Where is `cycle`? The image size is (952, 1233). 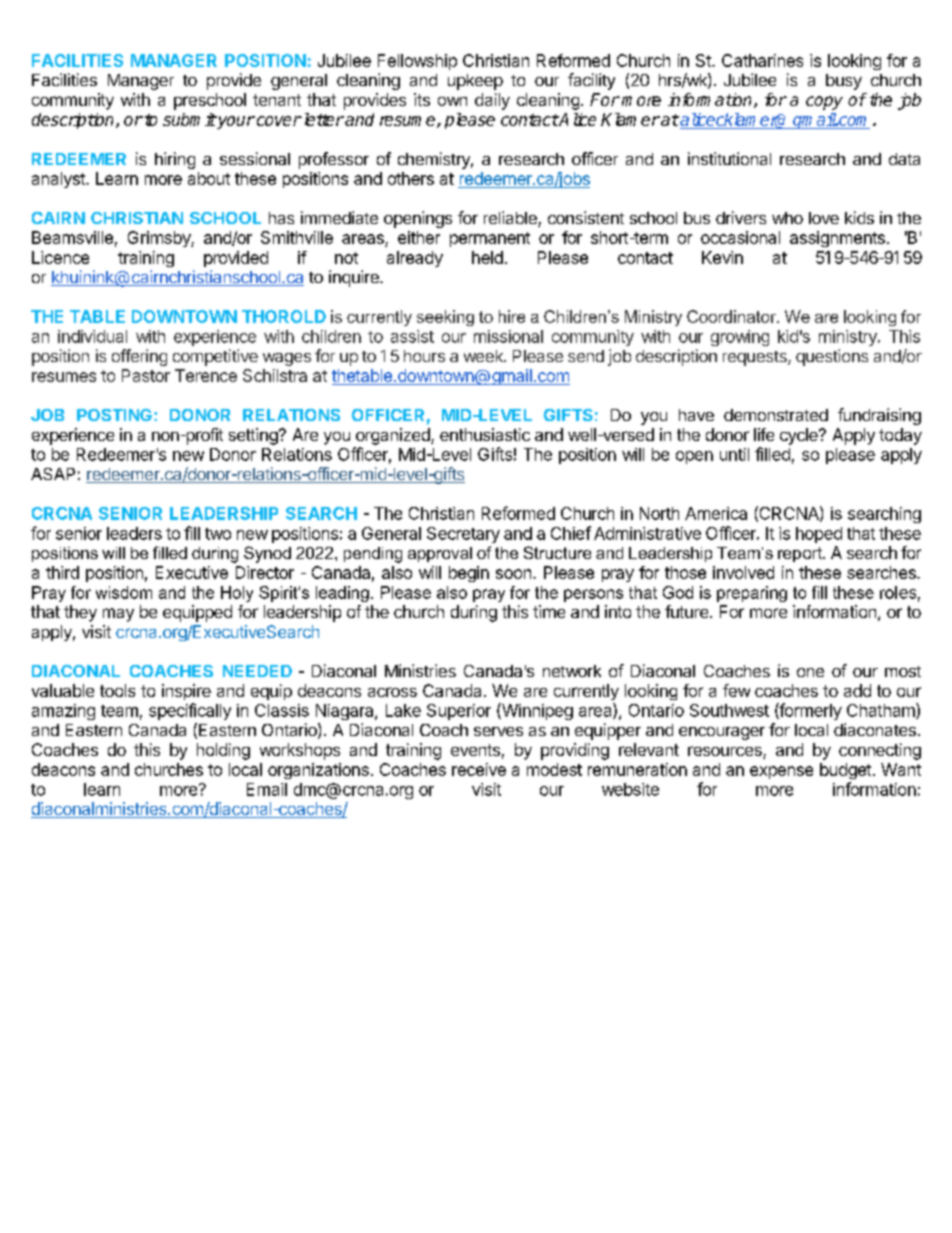
cycle is located at coordinates (800, 436).
